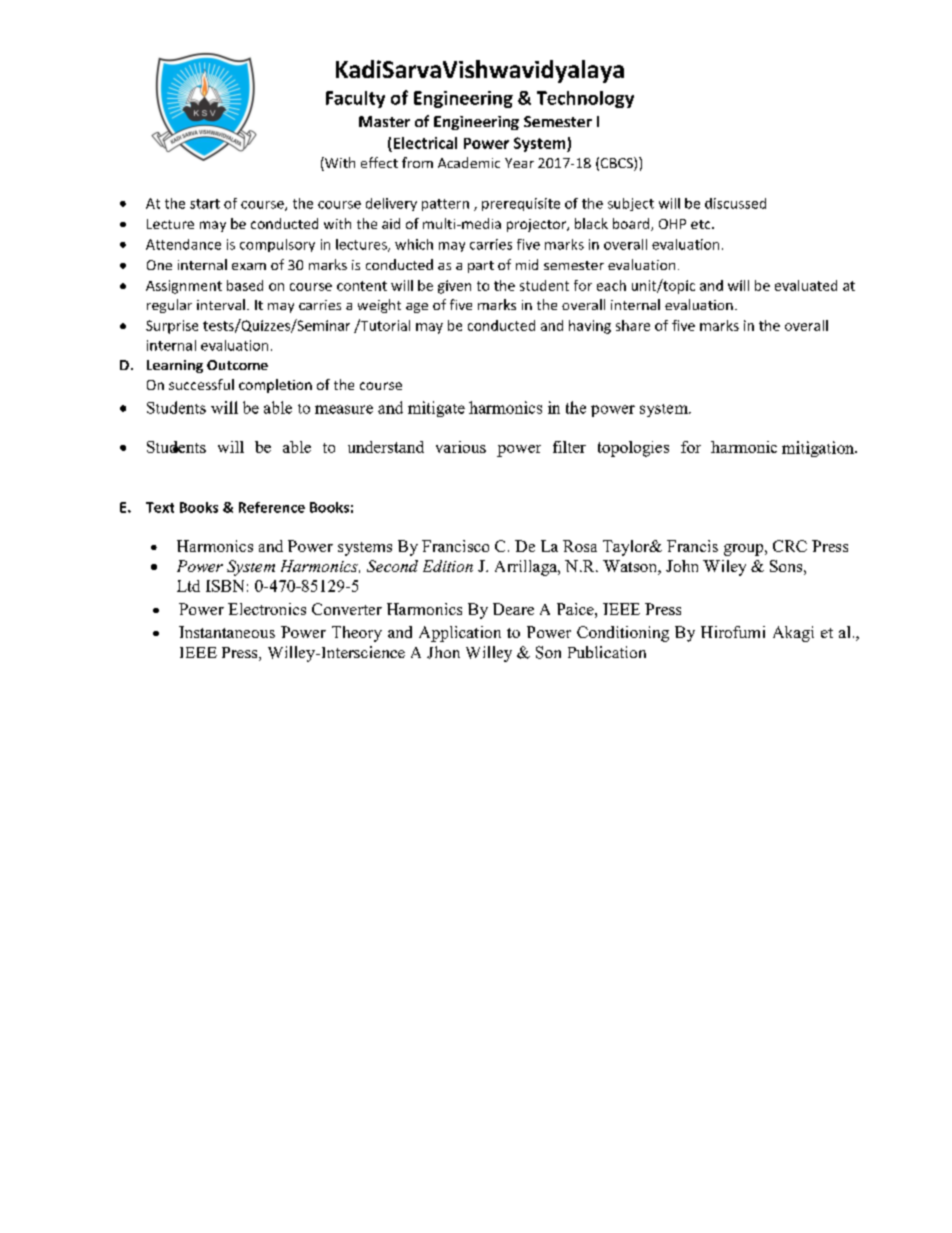 This page has height=1233, width=952. Describe the element at coordinates (819, 449) in the page. I see `mitigation` at that location.
